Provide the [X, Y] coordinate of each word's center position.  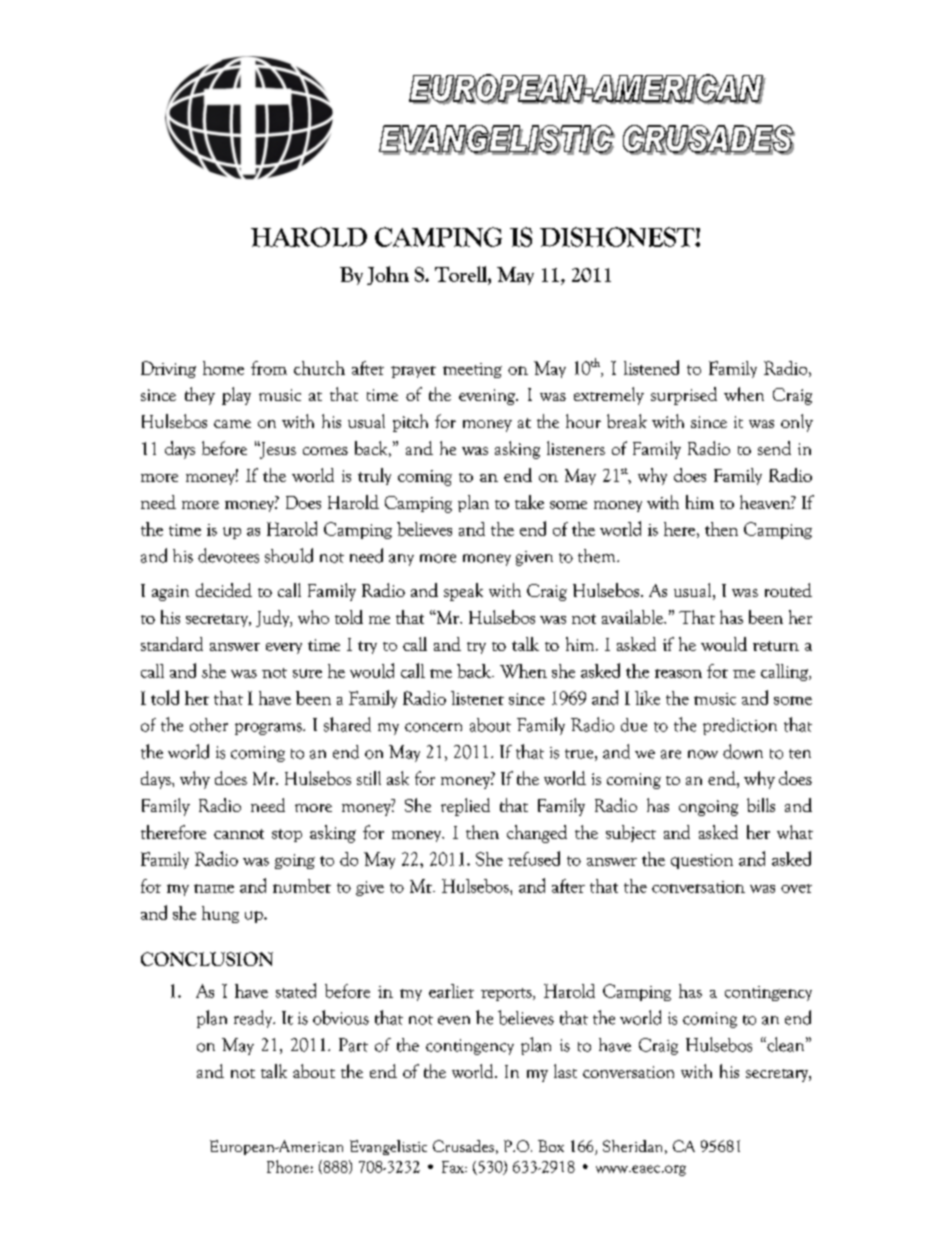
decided [224, 590]
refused [534, 858]
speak [463, 592]
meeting [472, 370]
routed [788, 590]
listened [651, 367]
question [702, 861]
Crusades [463, 1146]
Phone [288, 1166]
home [223, 368]
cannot [239, 834]
